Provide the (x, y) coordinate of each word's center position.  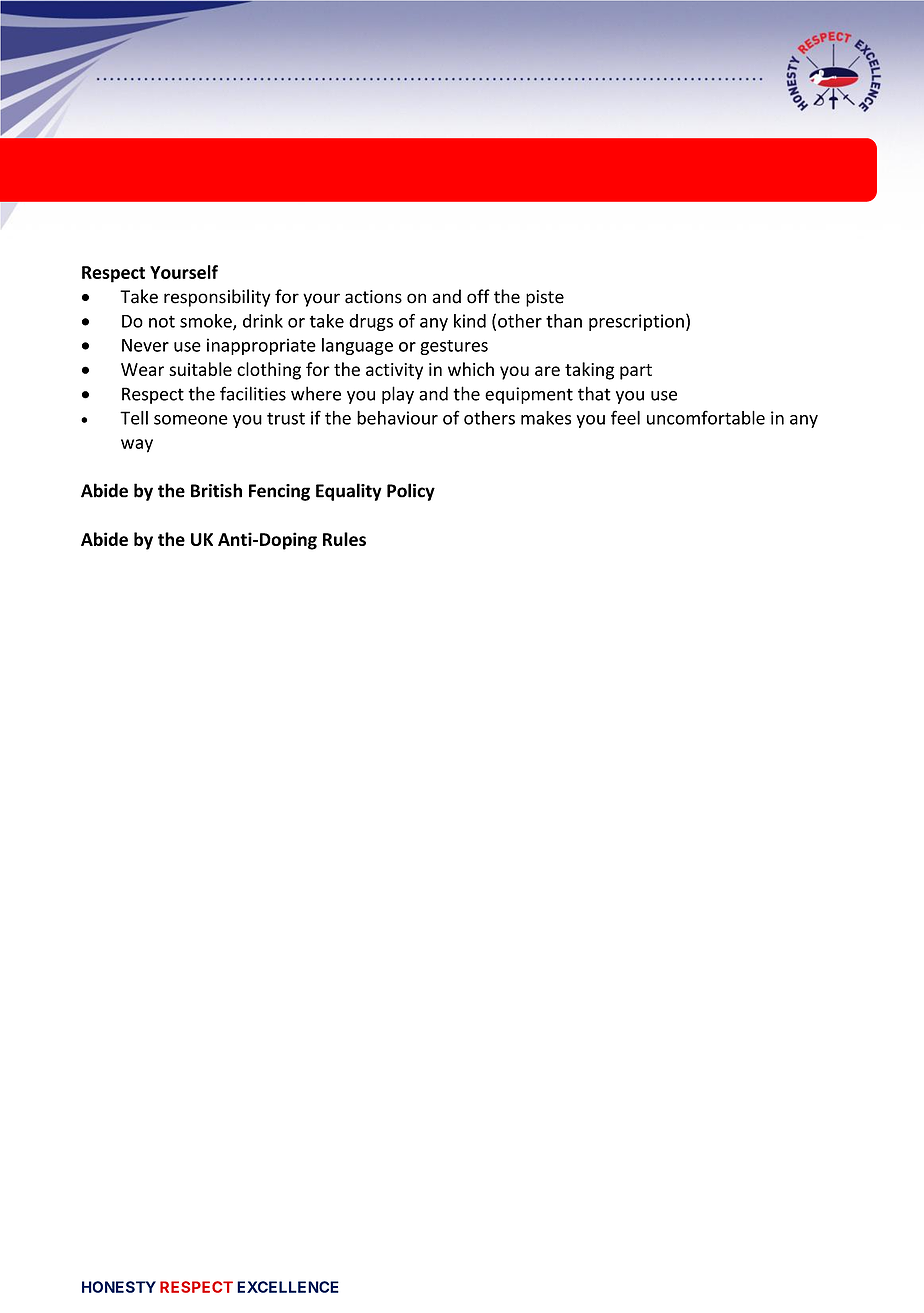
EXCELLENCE (288, 1287)
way (137, 446)
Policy (411, 492)
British (216, 490)
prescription (636, 322)
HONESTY (119, 1287)
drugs (371, 322)
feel (625, 417)
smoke (207, 322)
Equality (349, 492)
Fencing (279, 492)
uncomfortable (706, 417)
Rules (344, 539)
